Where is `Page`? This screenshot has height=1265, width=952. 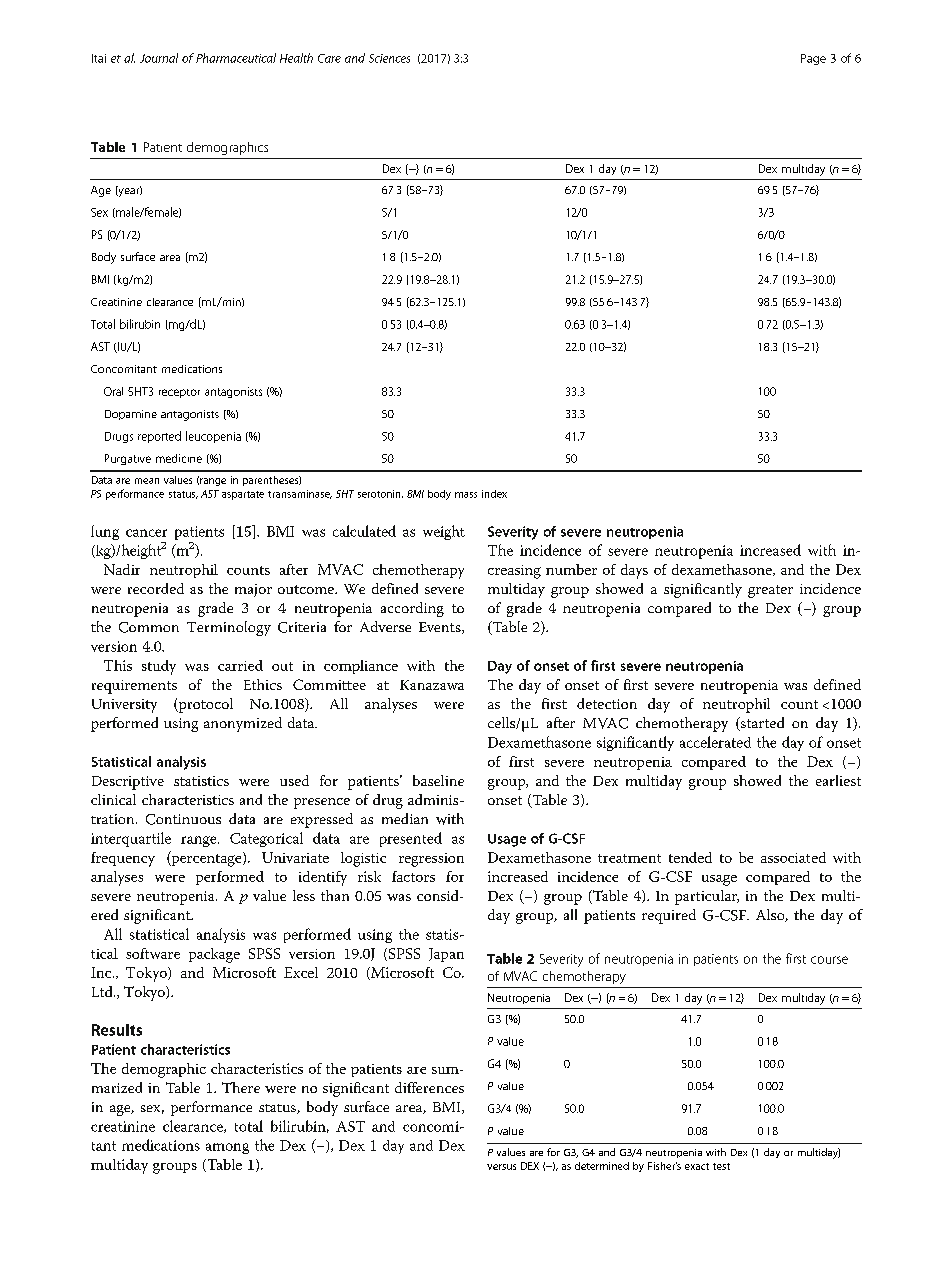 Page is located at coordinates (813, 59).
